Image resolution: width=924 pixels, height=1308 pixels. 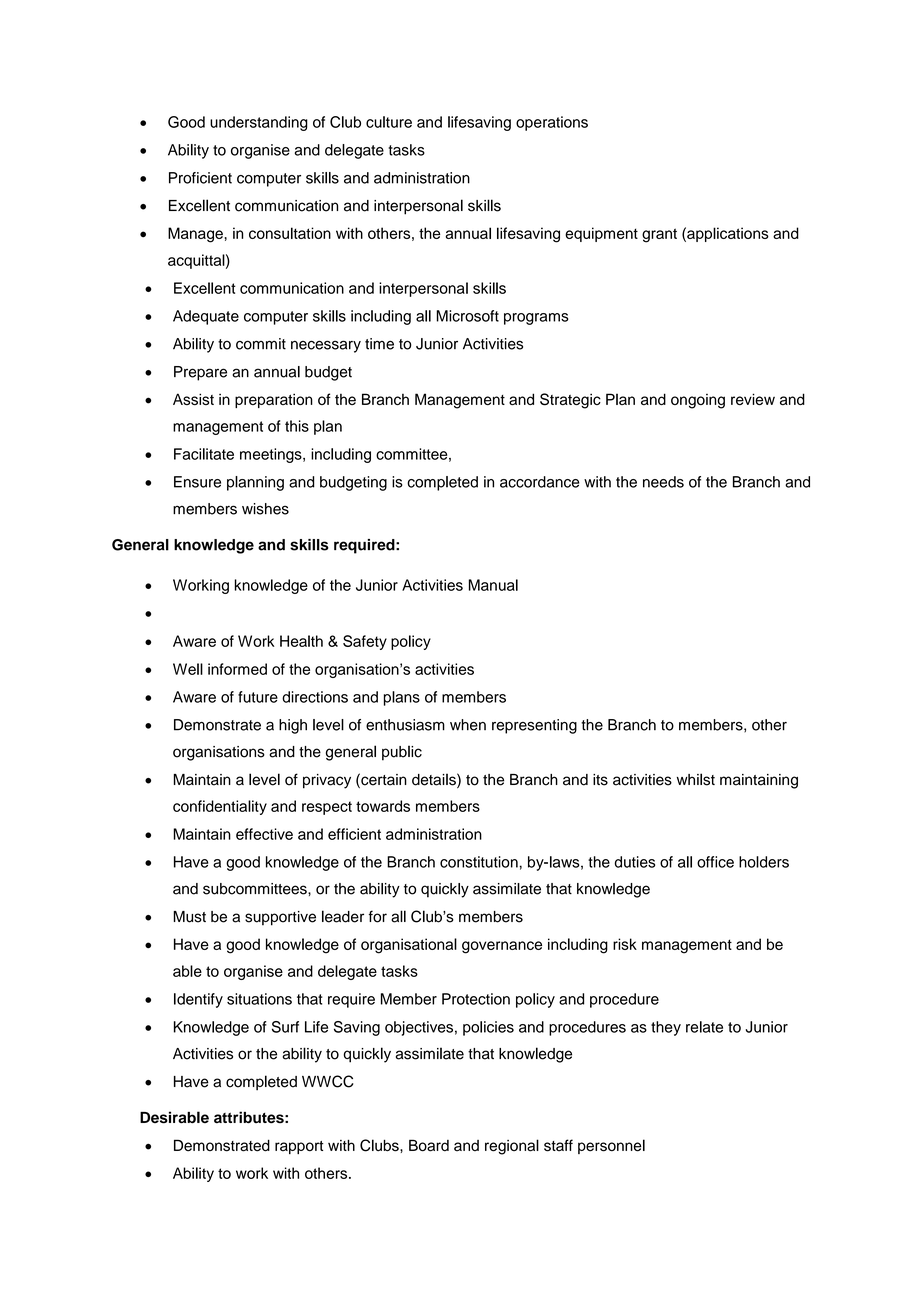 What do you see at coordinates (259, 123) in the screenshot?
I see `understanding` at bounding box center [259, 123].
